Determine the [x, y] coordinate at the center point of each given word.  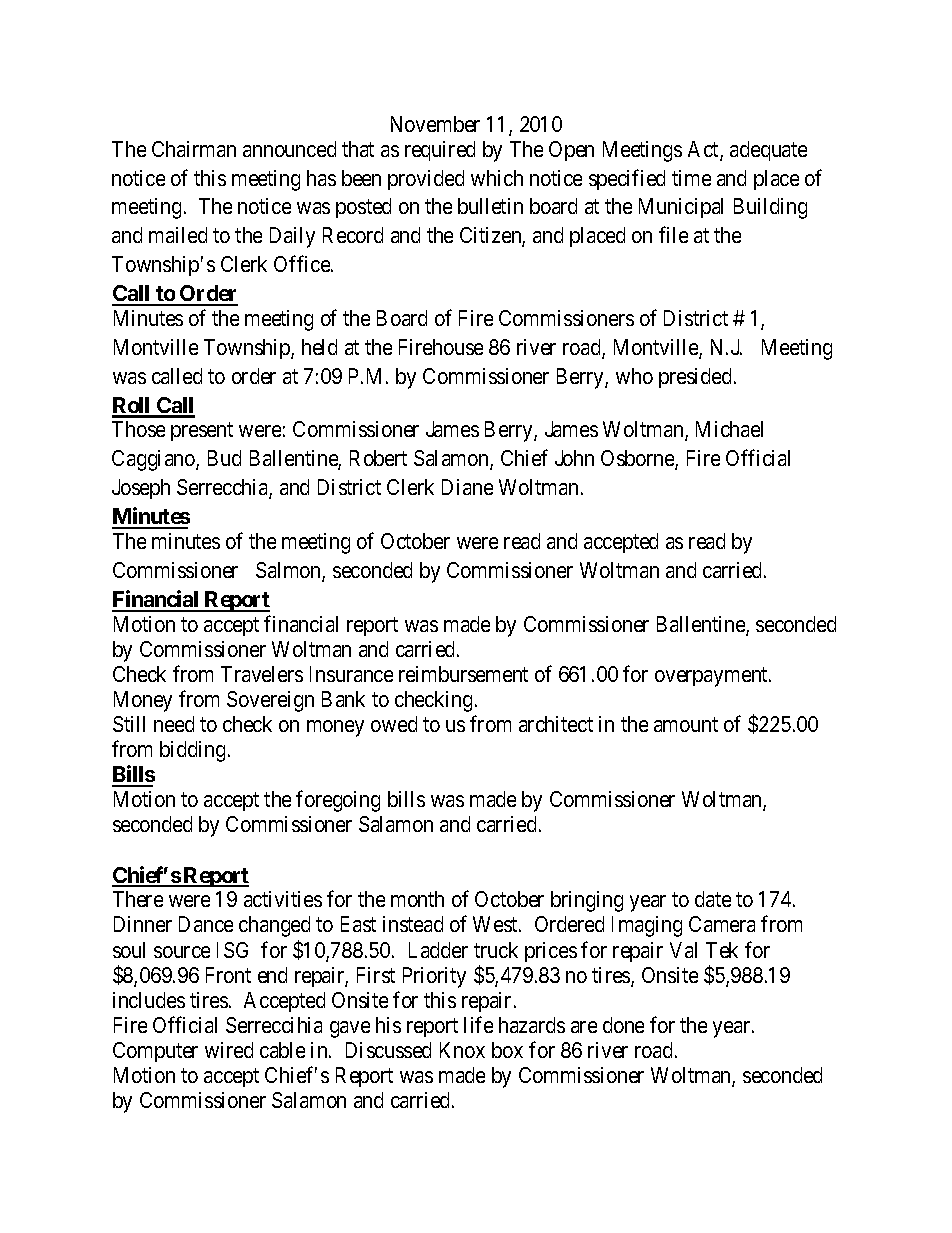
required [440, 151]
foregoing [338, 801]
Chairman [194, 149]
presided [697, 378]
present [202, 432]
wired [229, 1050]
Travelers [262, 674]
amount [686, 724]
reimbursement [463, 674]
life [478, 1024]
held [319, 347]
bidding [192, 751]
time [691, 178]
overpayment [712, 677]
